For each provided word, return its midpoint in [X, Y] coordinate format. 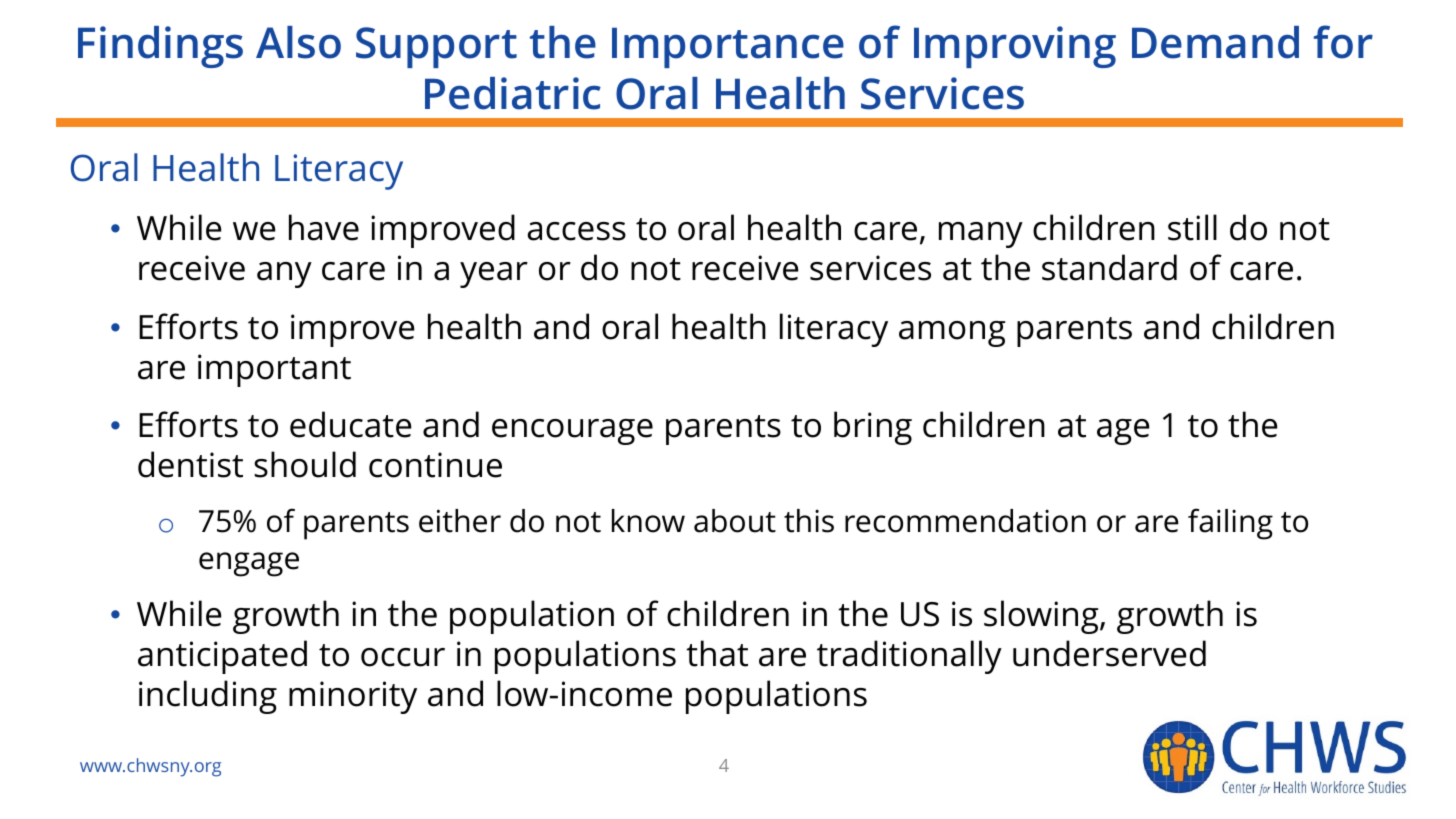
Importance [728, 47]
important [274, 370]
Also [298, 42]
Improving [1015, 47]
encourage [572, 432]
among [952, 334]
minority [353, 697]
